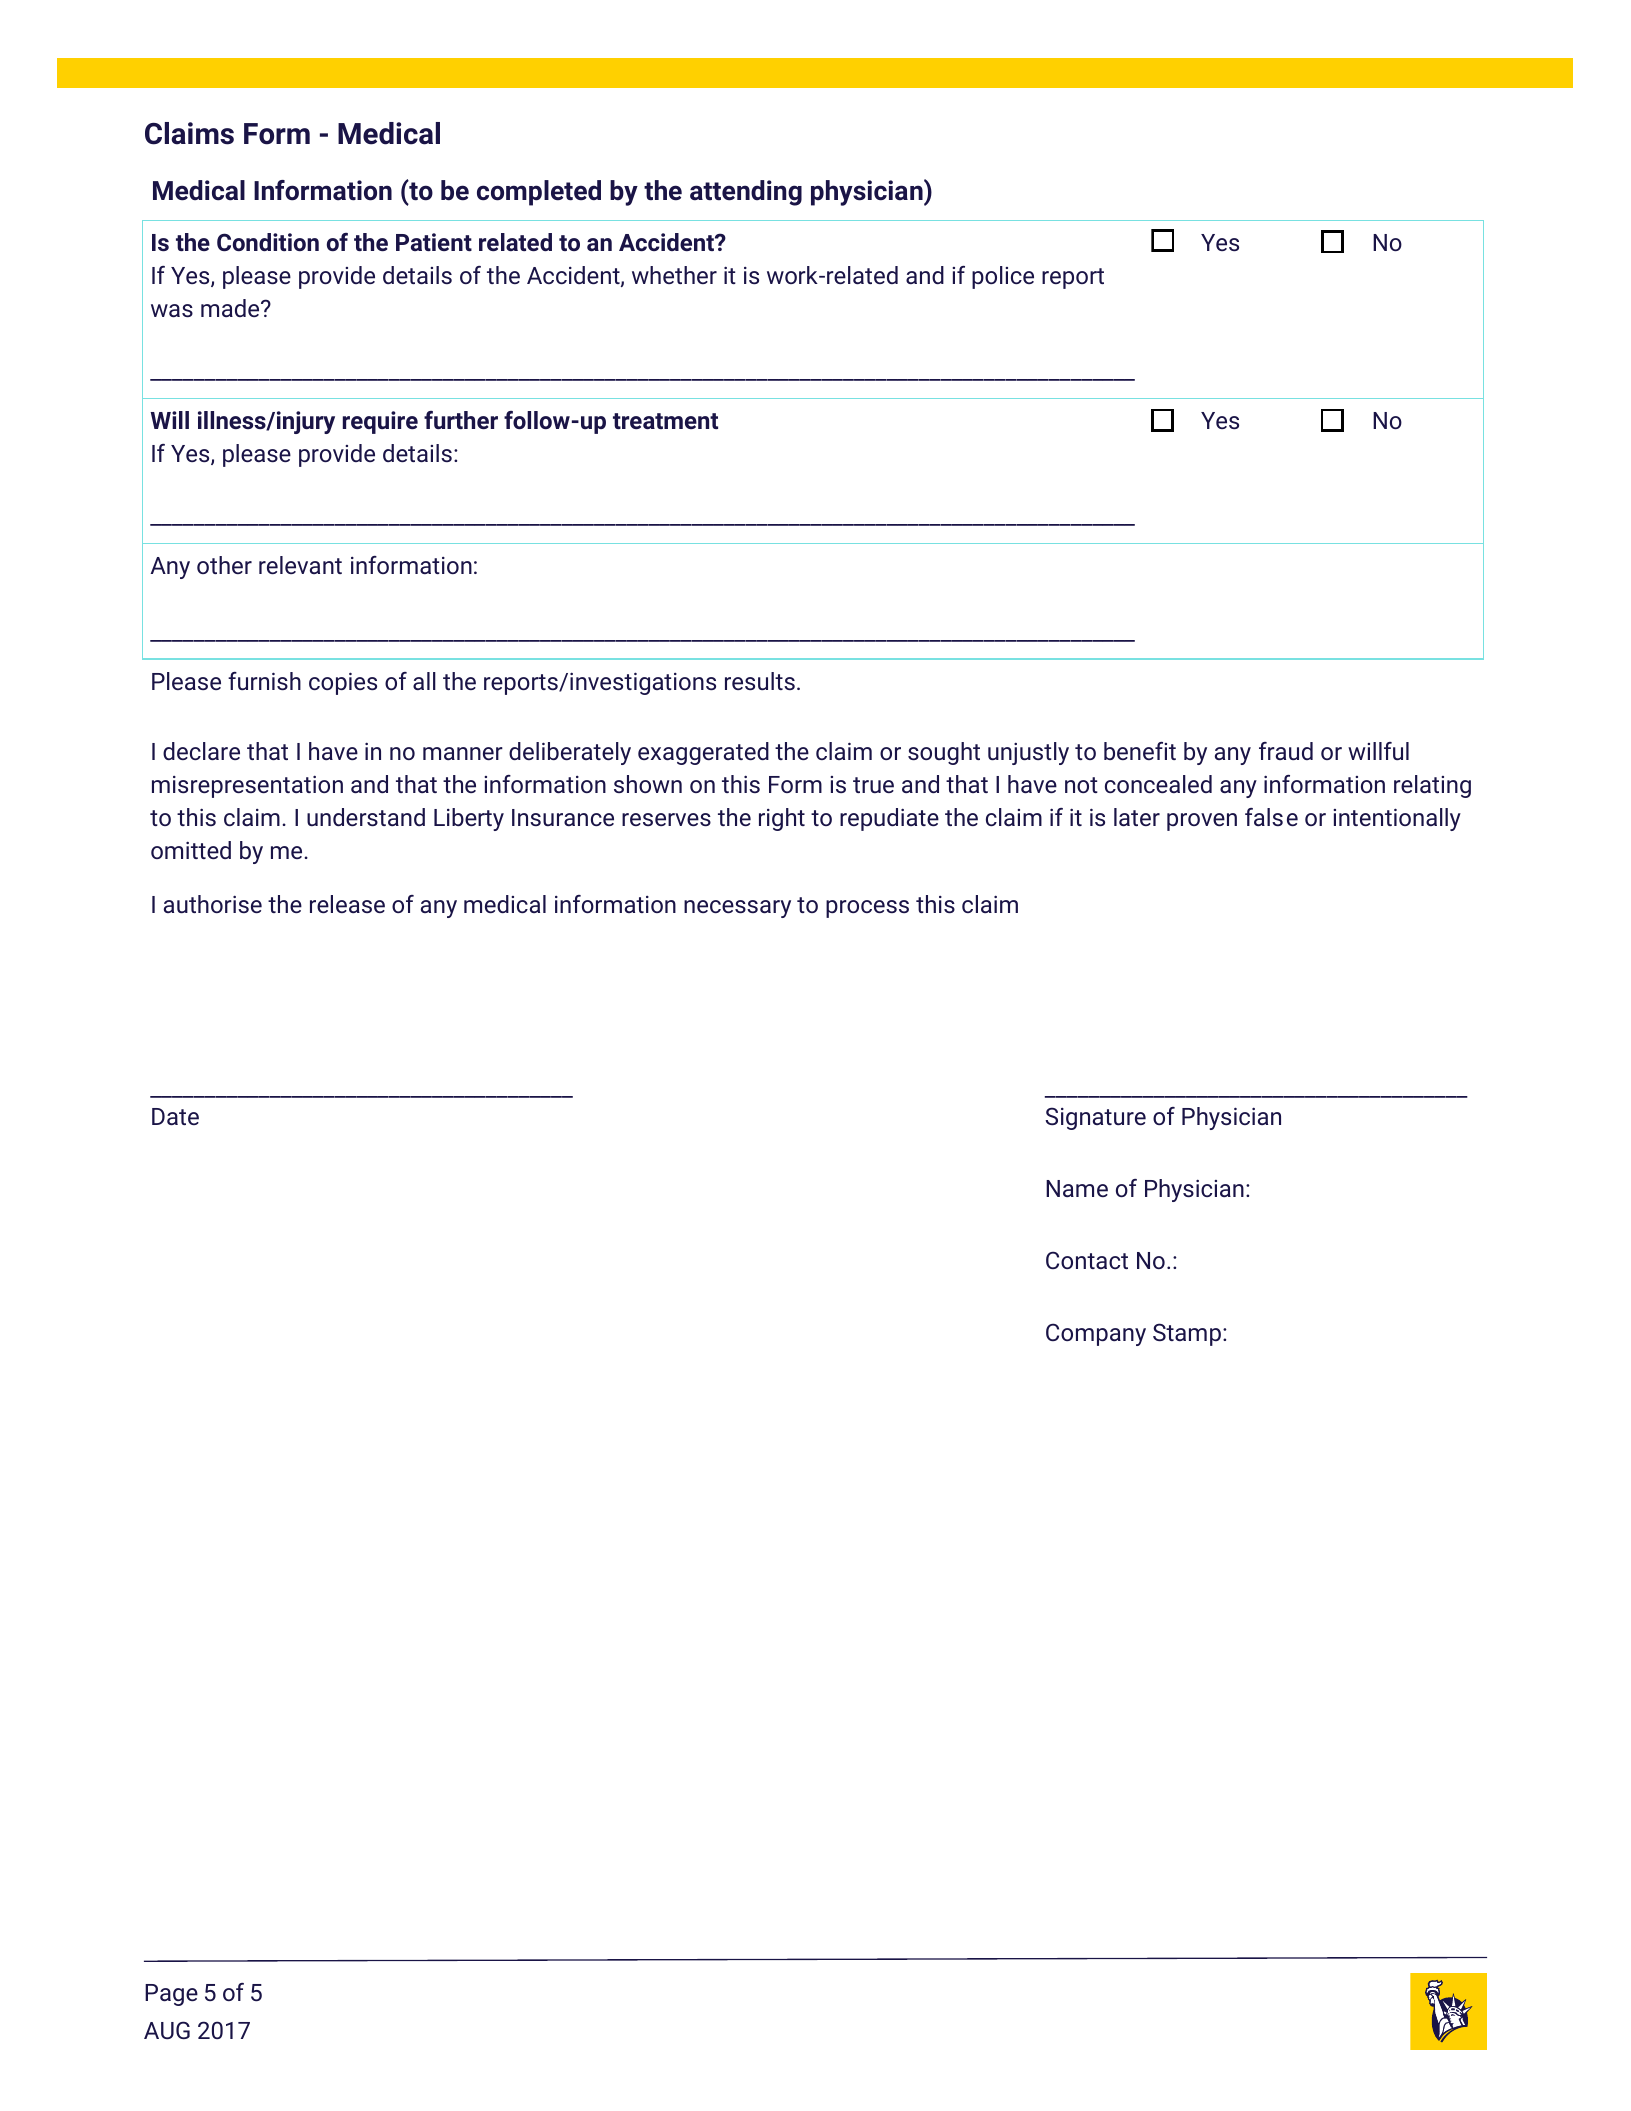 This screenshot has height=2111, width=1631. I want to click on Stamp, so click(1187, 1334).
